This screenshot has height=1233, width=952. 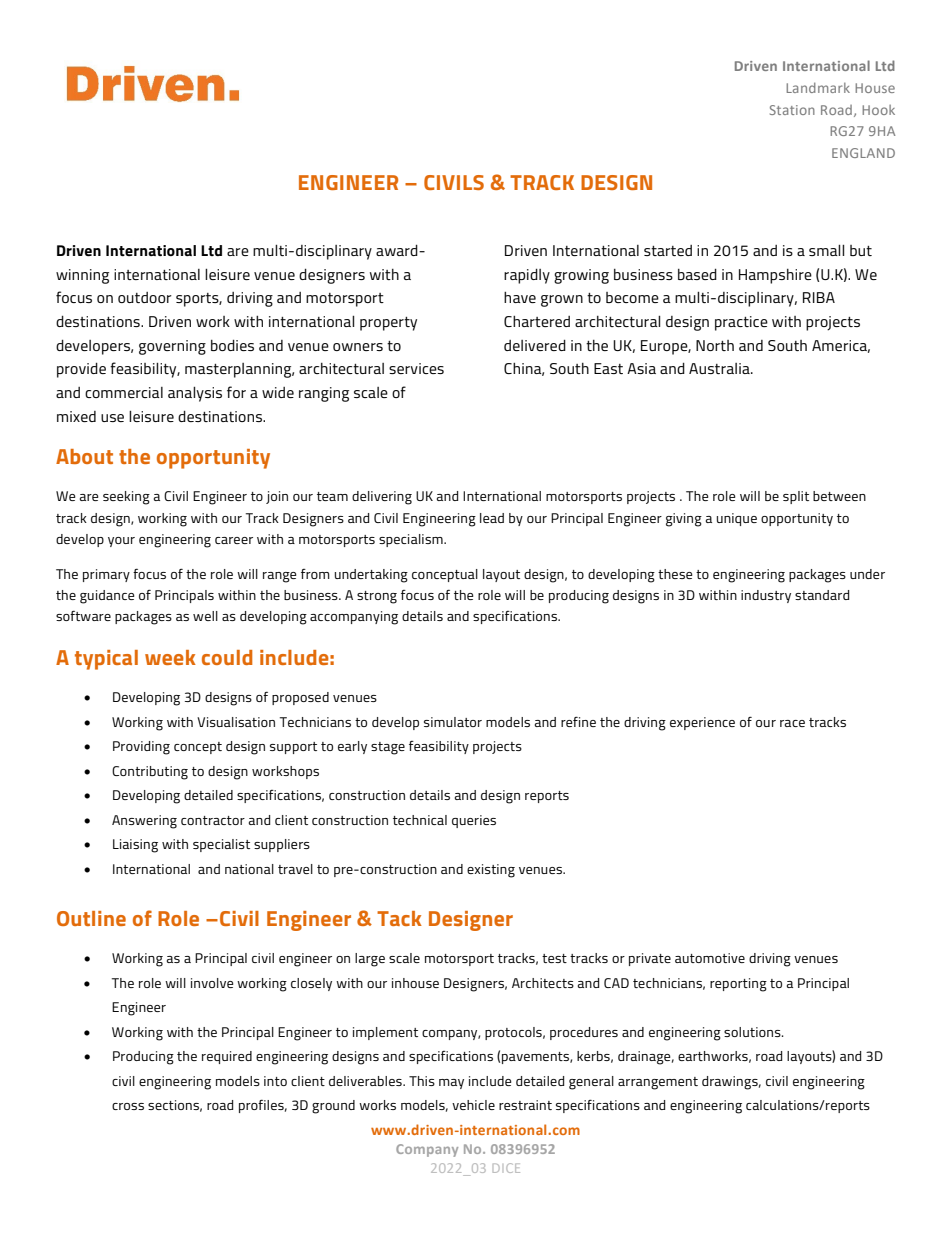 What do you see at coordinates (492, 518) in the screenshot?
I see `lead` at bounding box center [492, 518].
